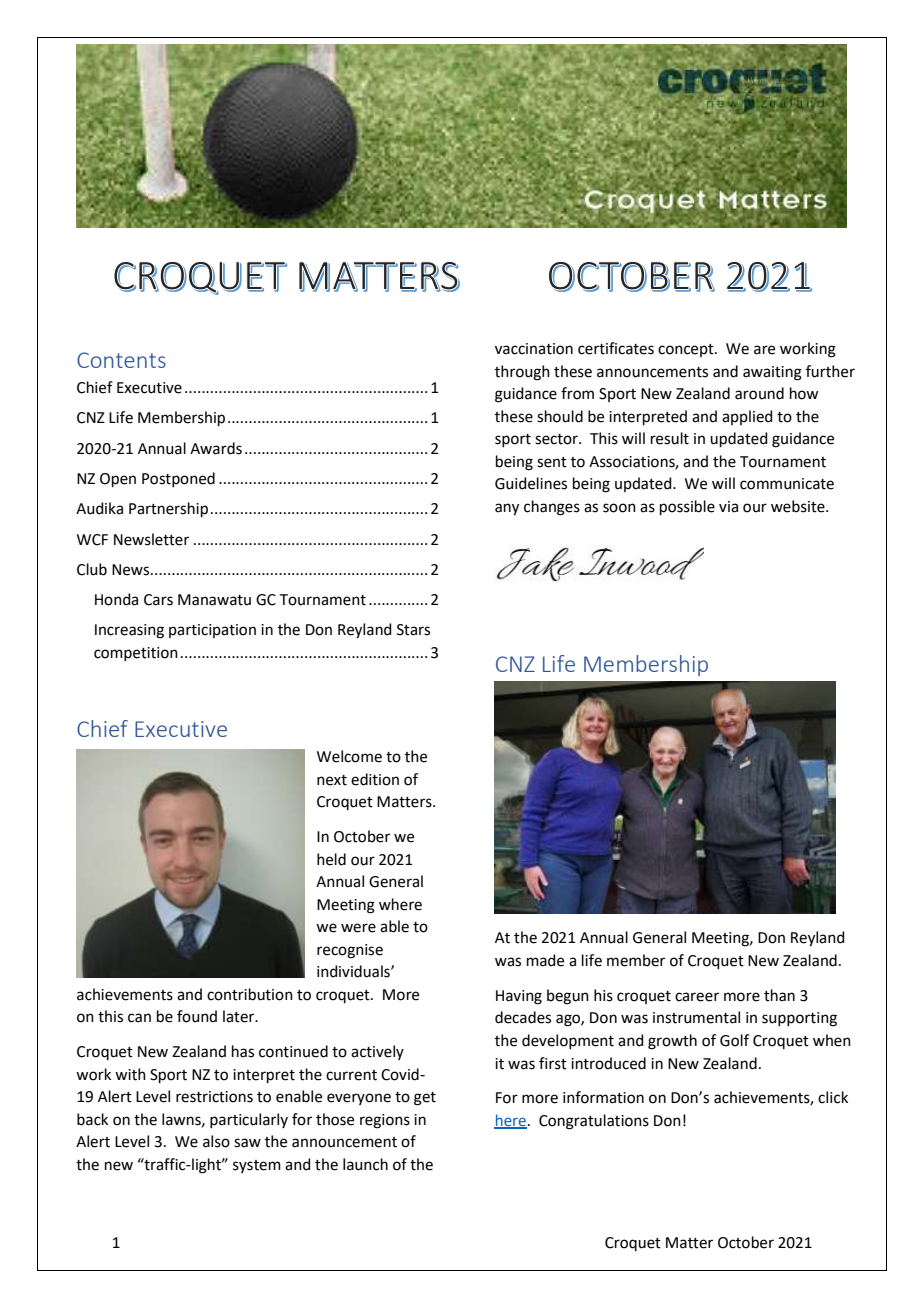 The height and width of the screenshot is (1308, 924). I want to click on awaiting, so click(772, 373).
